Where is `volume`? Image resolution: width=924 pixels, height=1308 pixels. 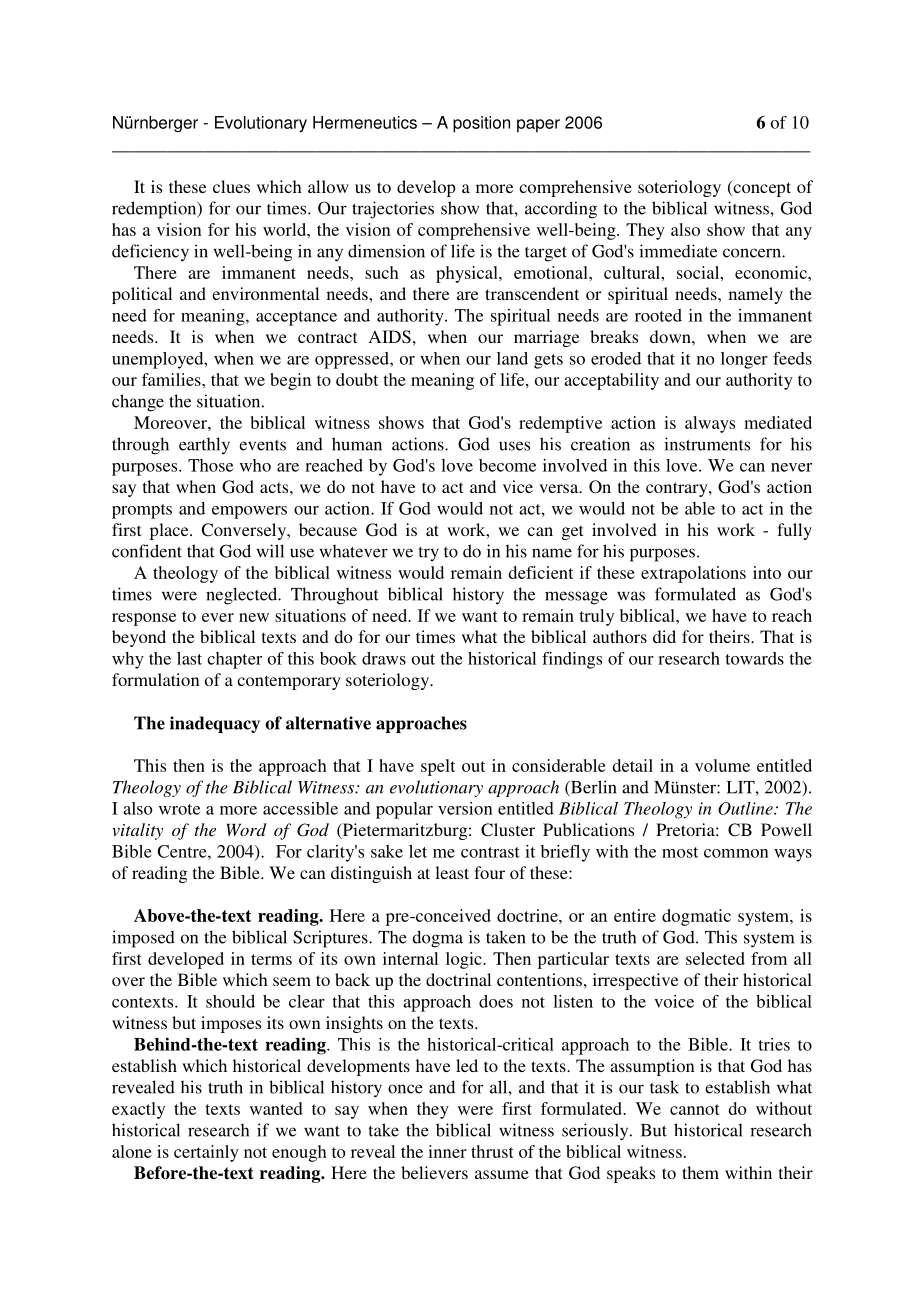
volume is located at coordinates (722, 765).
